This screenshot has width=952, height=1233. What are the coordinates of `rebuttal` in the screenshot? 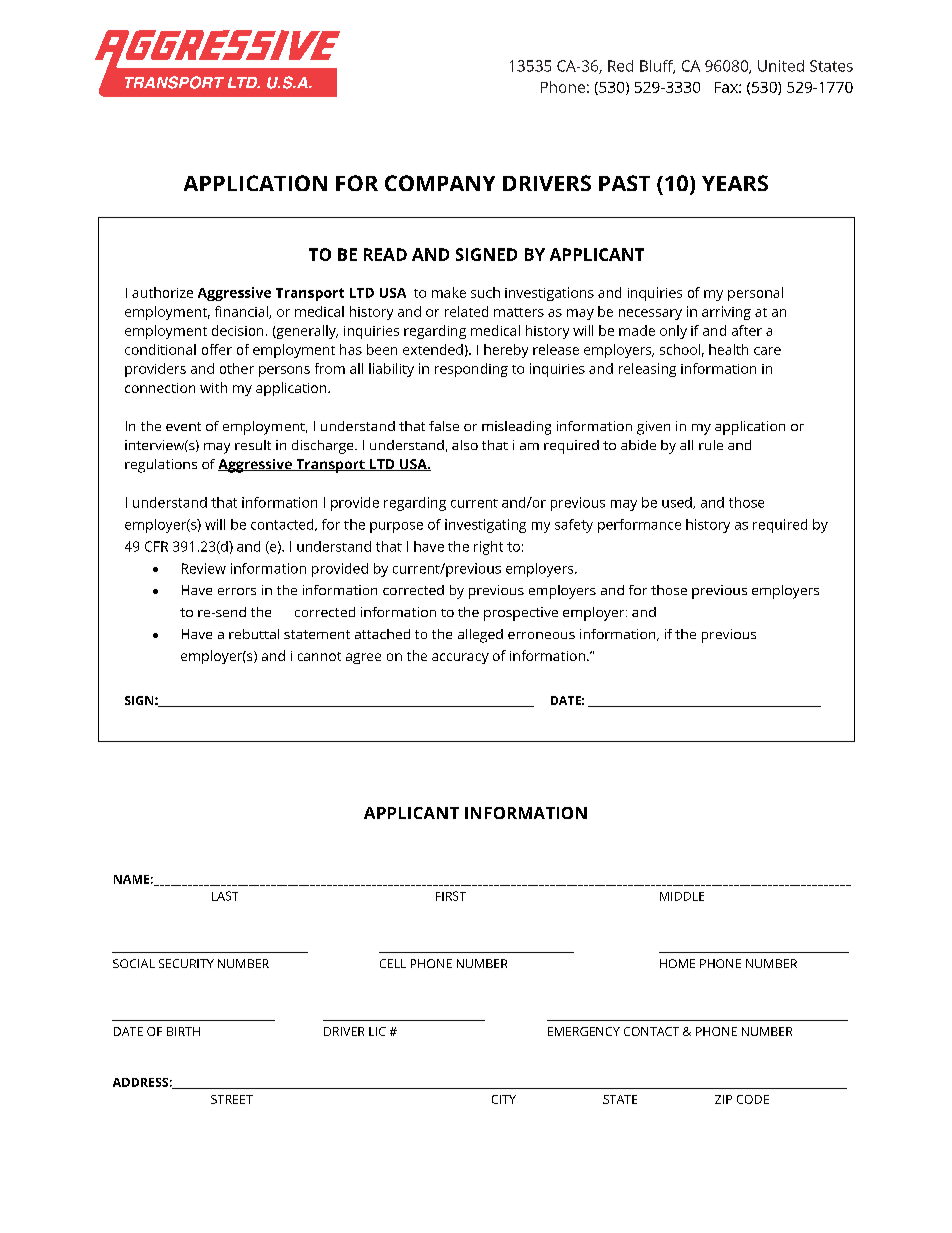 It's located at (254, 634).
